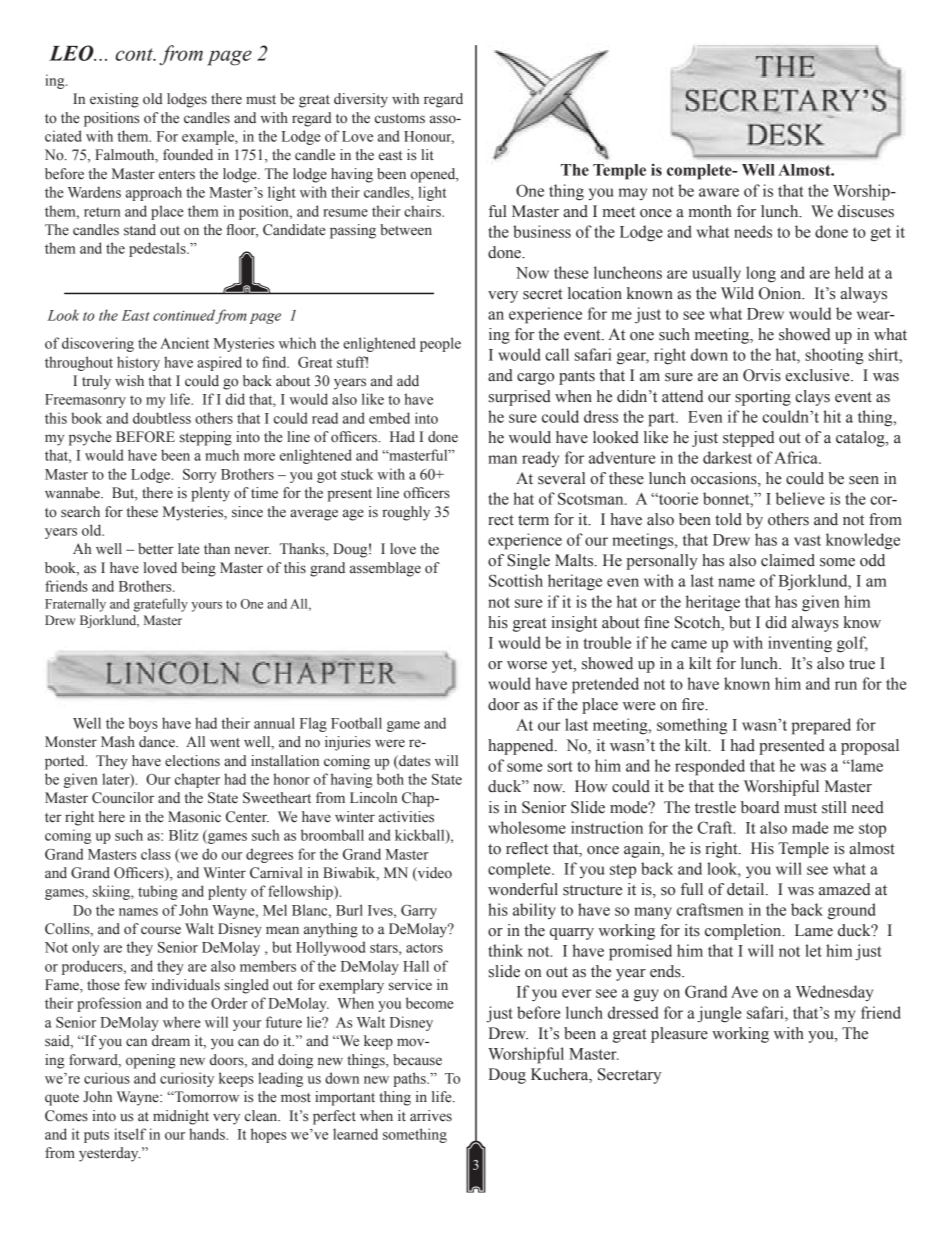  What do you see at coordinates (800, 644) in the image?
I see `inventing` at bounding box center [800, 644].
